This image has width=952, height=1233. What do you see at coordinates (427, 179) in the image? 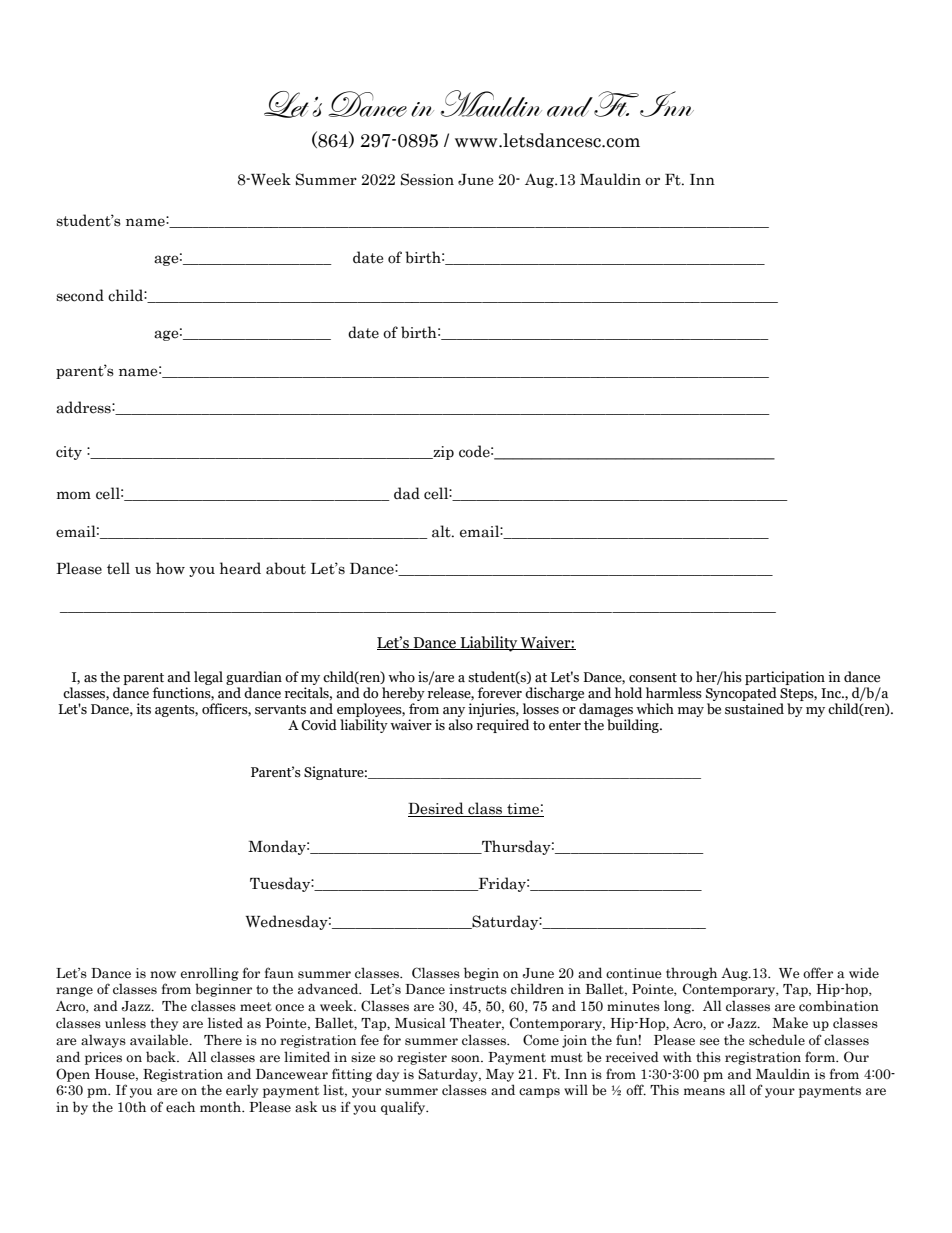
I see `Session` at bounding box center [427, 179].
